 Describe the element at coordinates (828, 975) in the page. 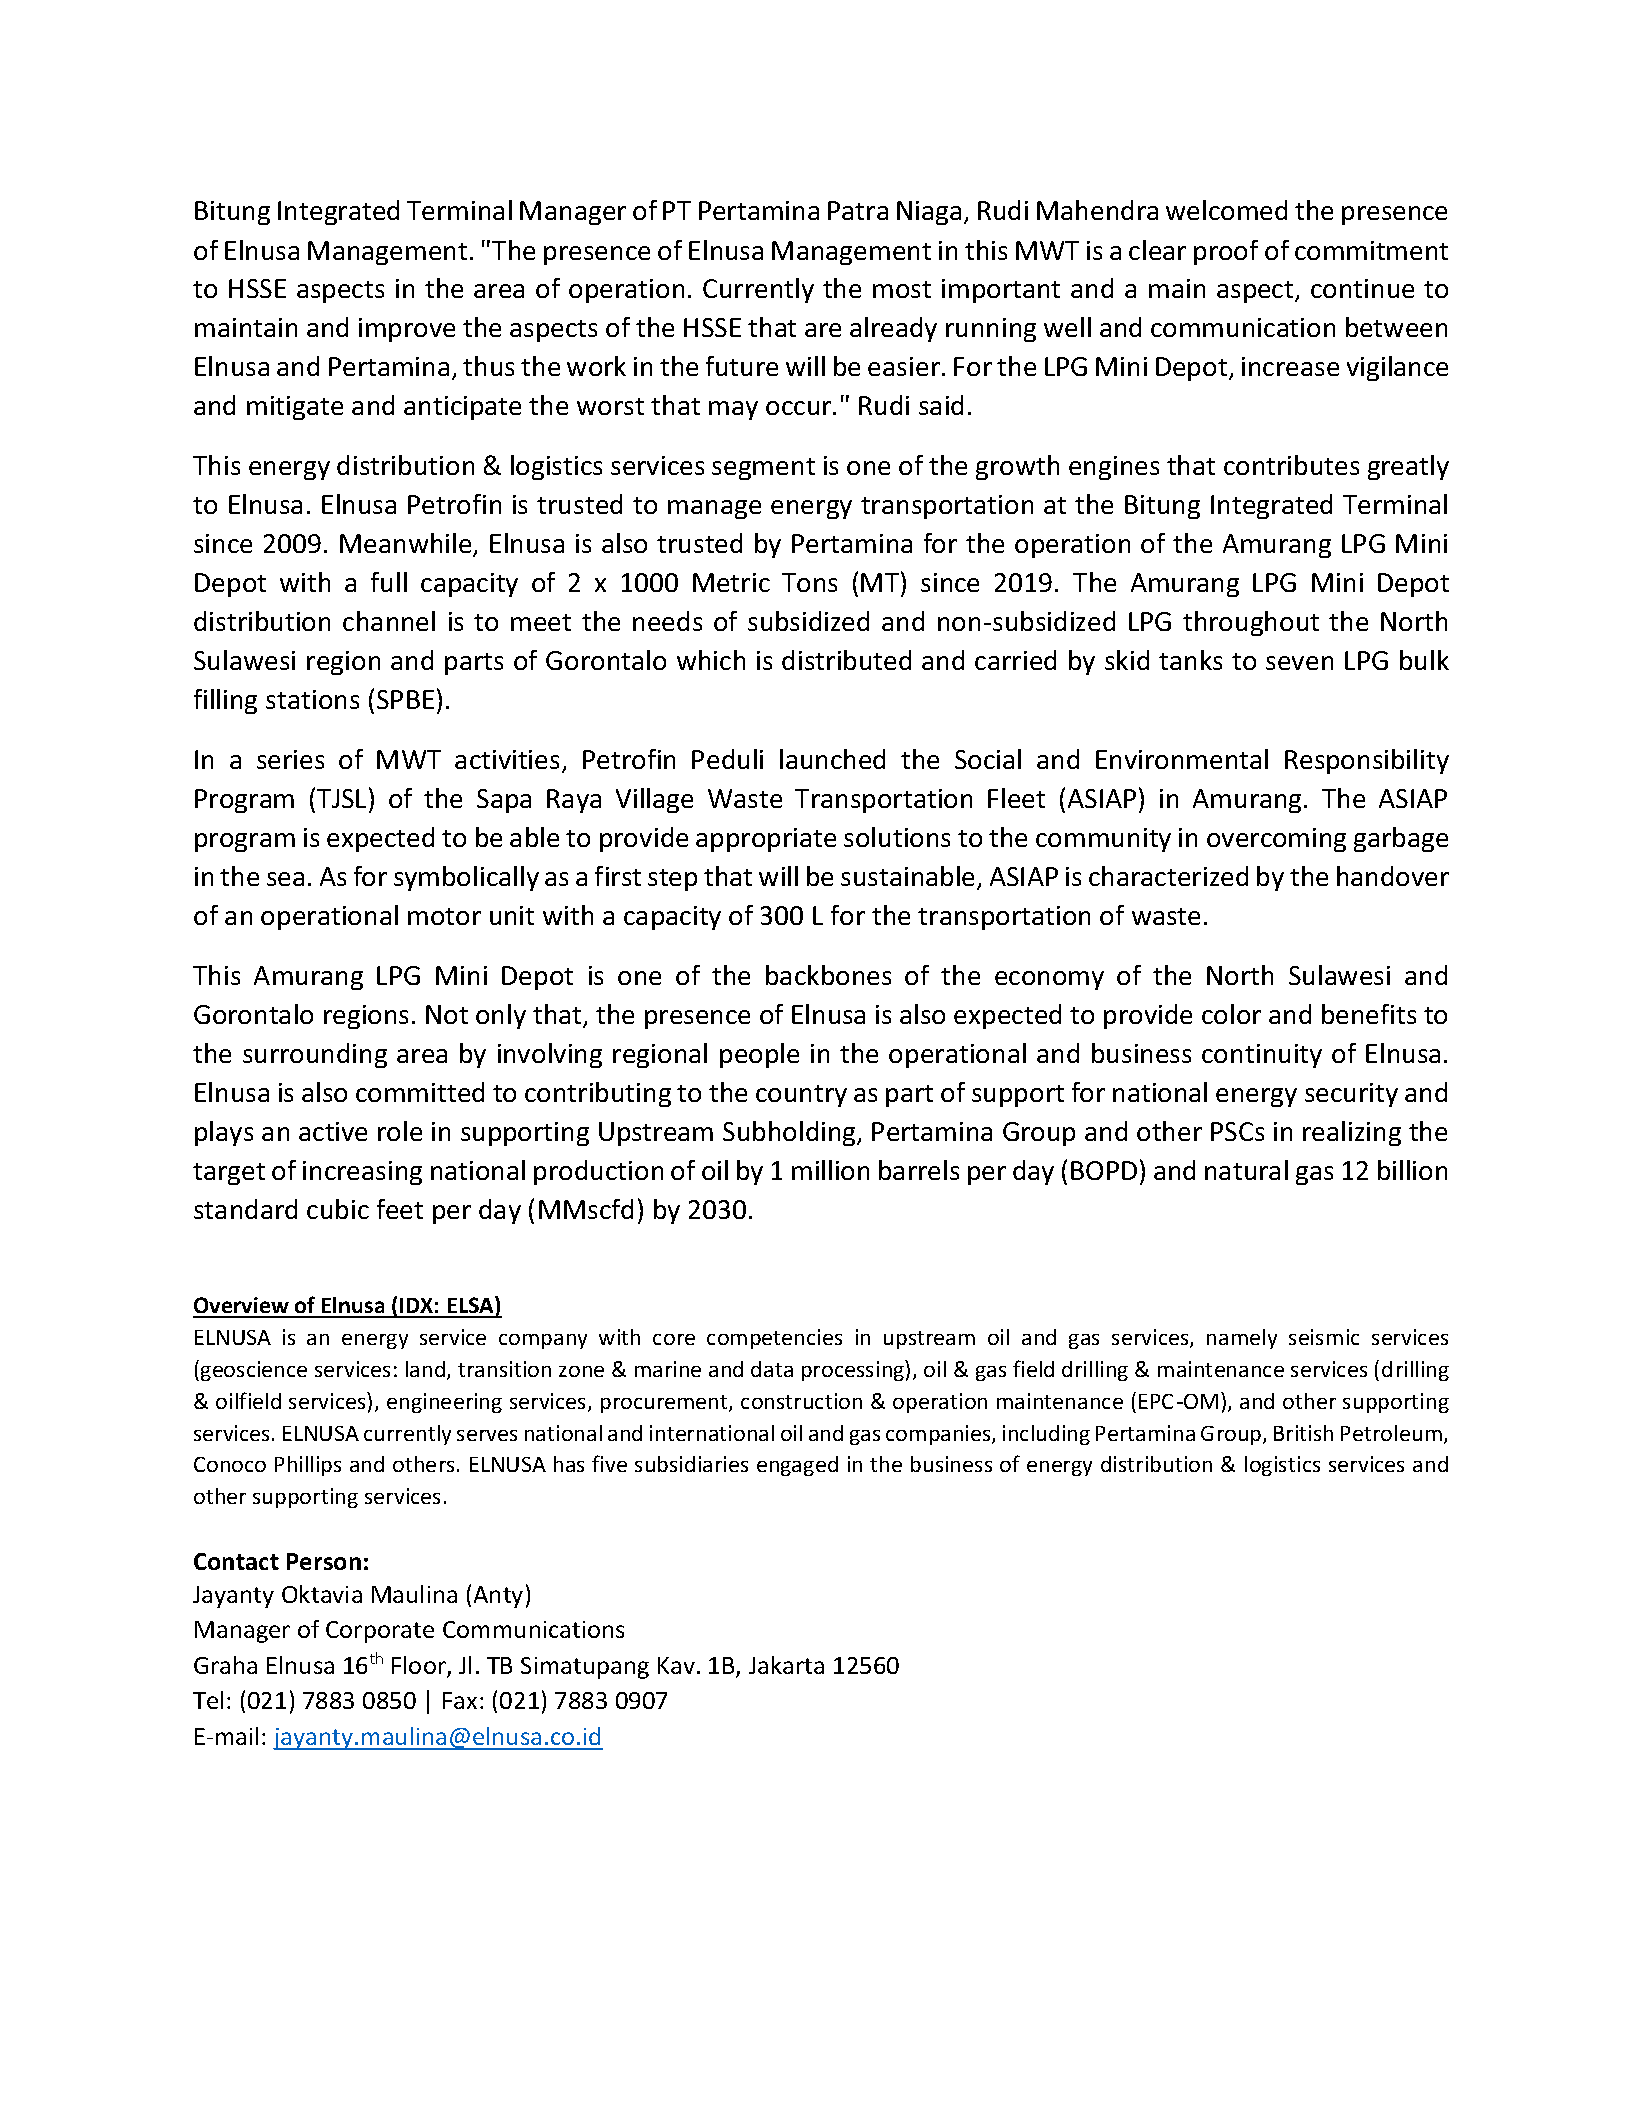

I see `backbones` at that location.
